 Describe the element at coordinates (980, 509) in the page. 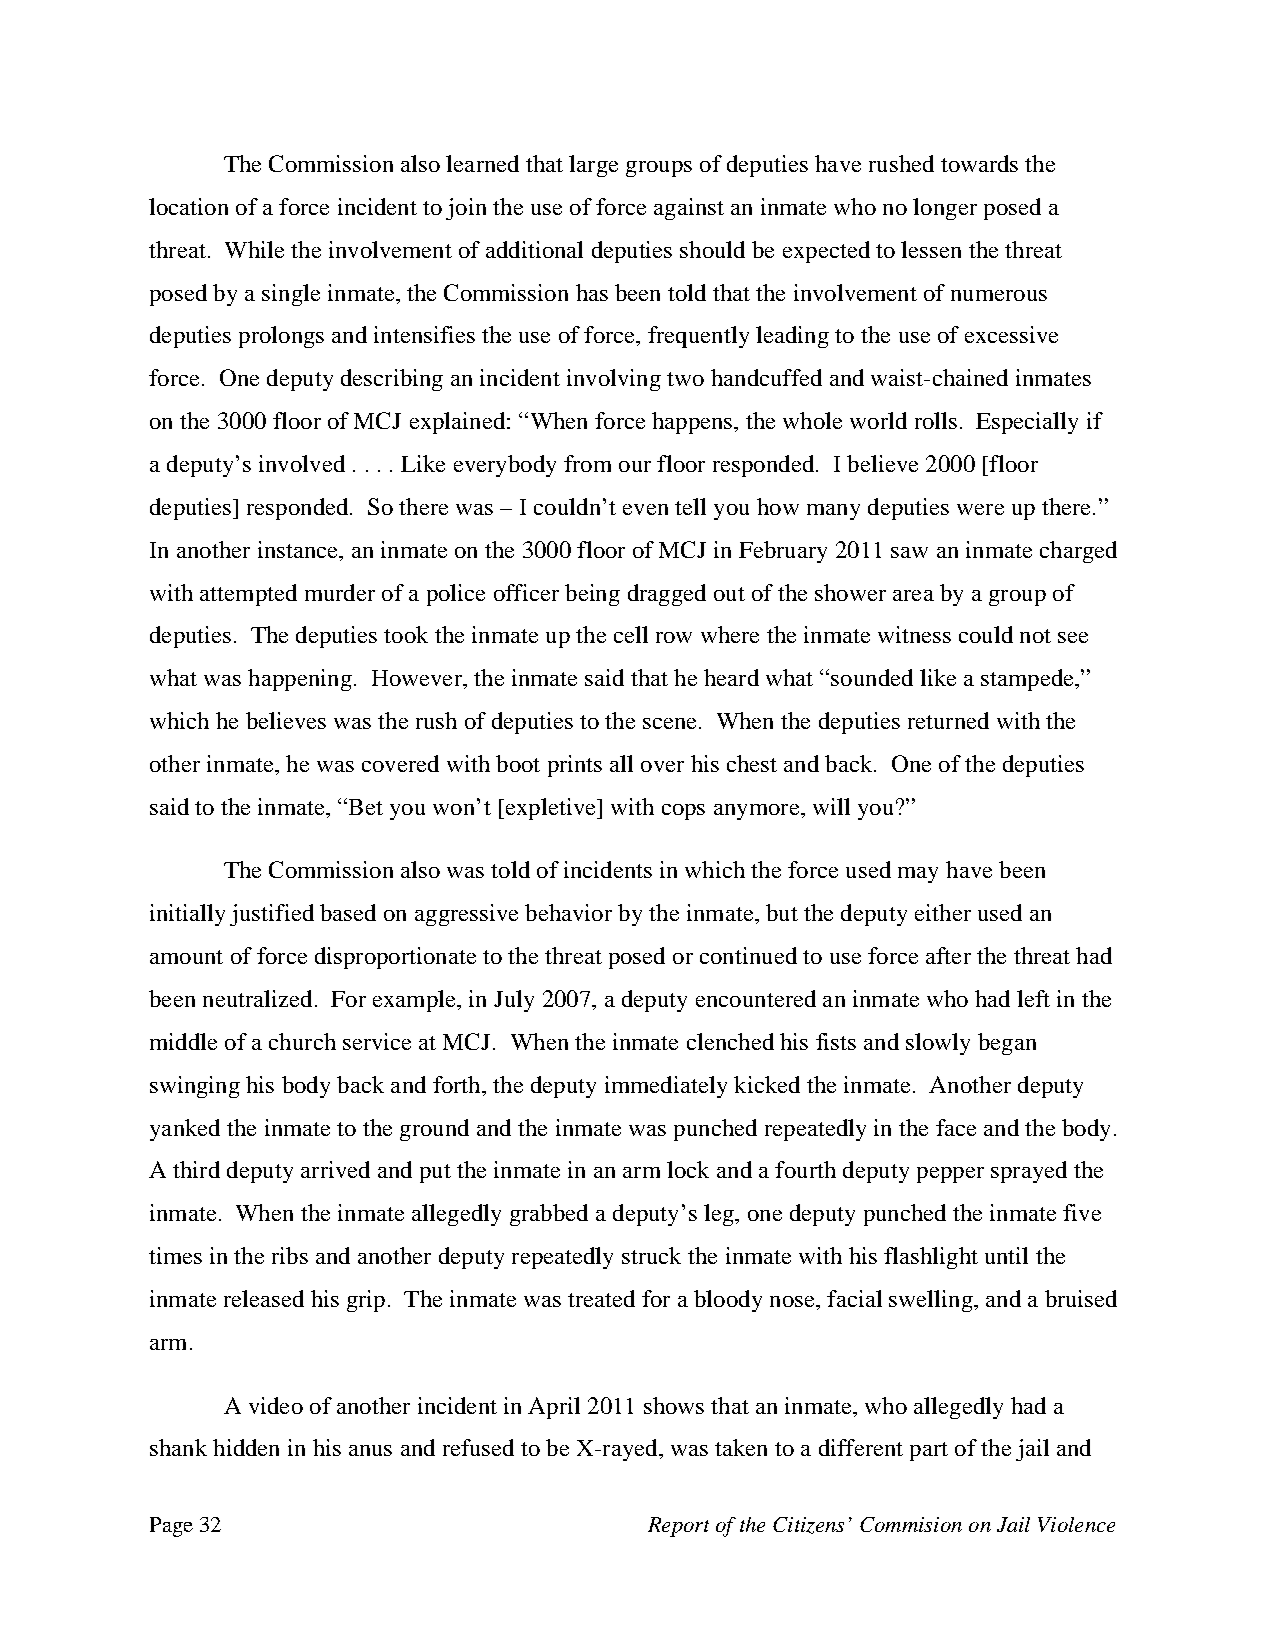

I see `were` at that location.
